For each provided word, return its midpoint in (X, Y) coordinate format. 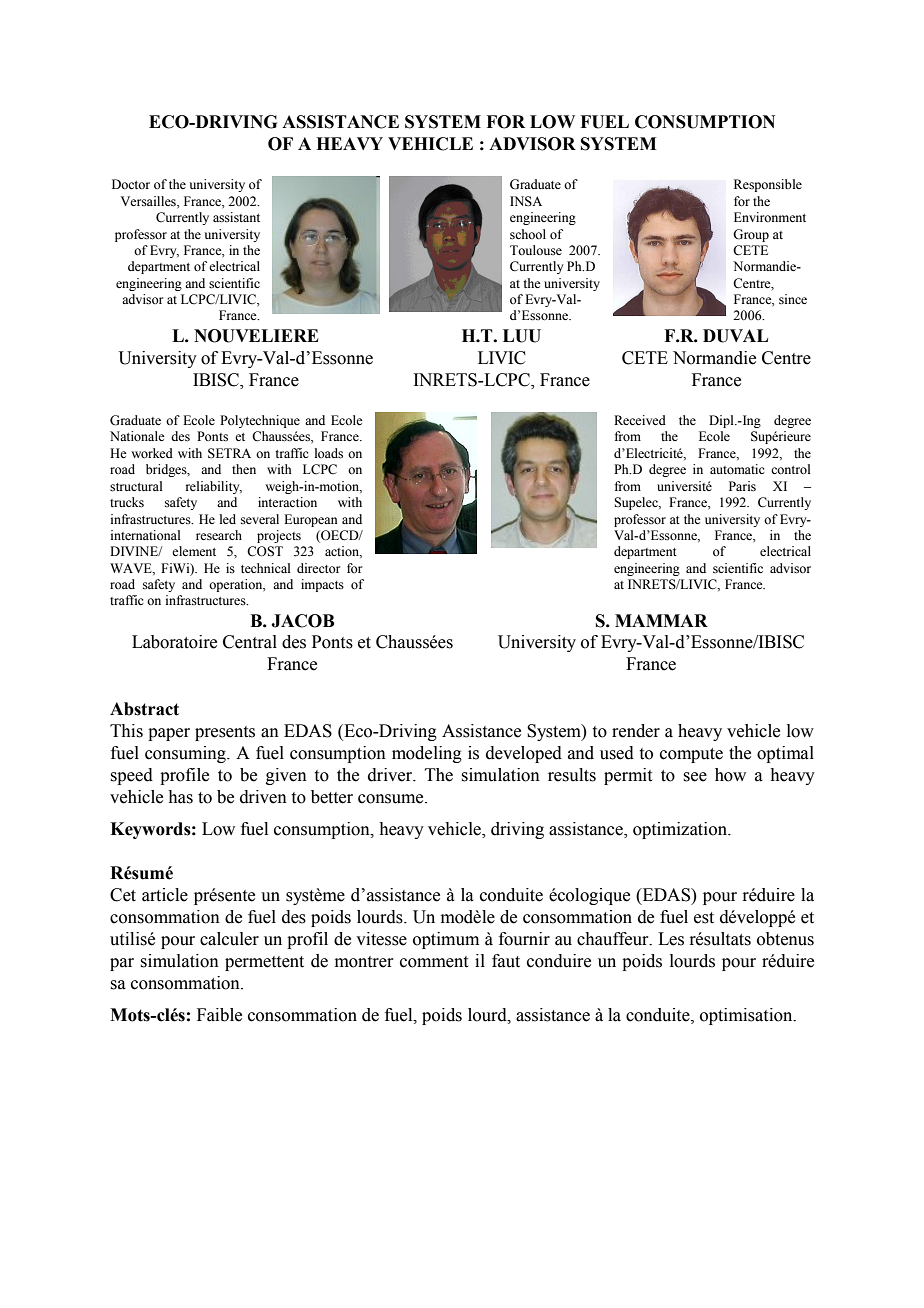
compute (691, 755)
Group (751, 235)
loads (329, 453)
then (244, 469)
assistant (236, 217)
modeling (427, 754)
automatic (737, 469)
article (165, 895)
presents (225, 733)
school (528, 234)
